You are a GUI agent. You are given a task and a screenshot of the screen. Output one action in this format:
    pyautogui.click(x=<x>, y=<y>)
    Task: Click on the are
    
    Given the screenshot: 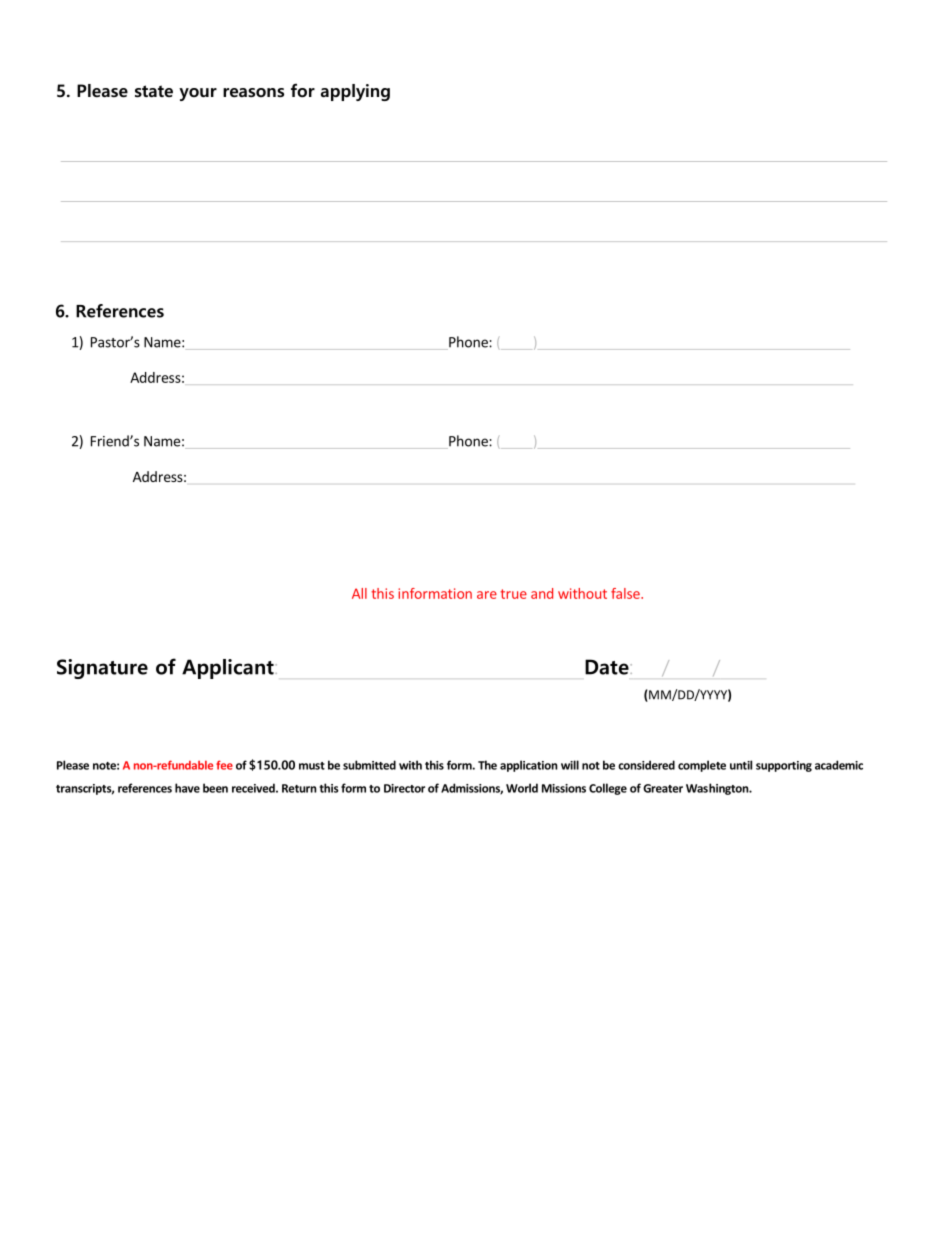 What is the action you would take?
    pyautogui.click(x=487, y=595)
